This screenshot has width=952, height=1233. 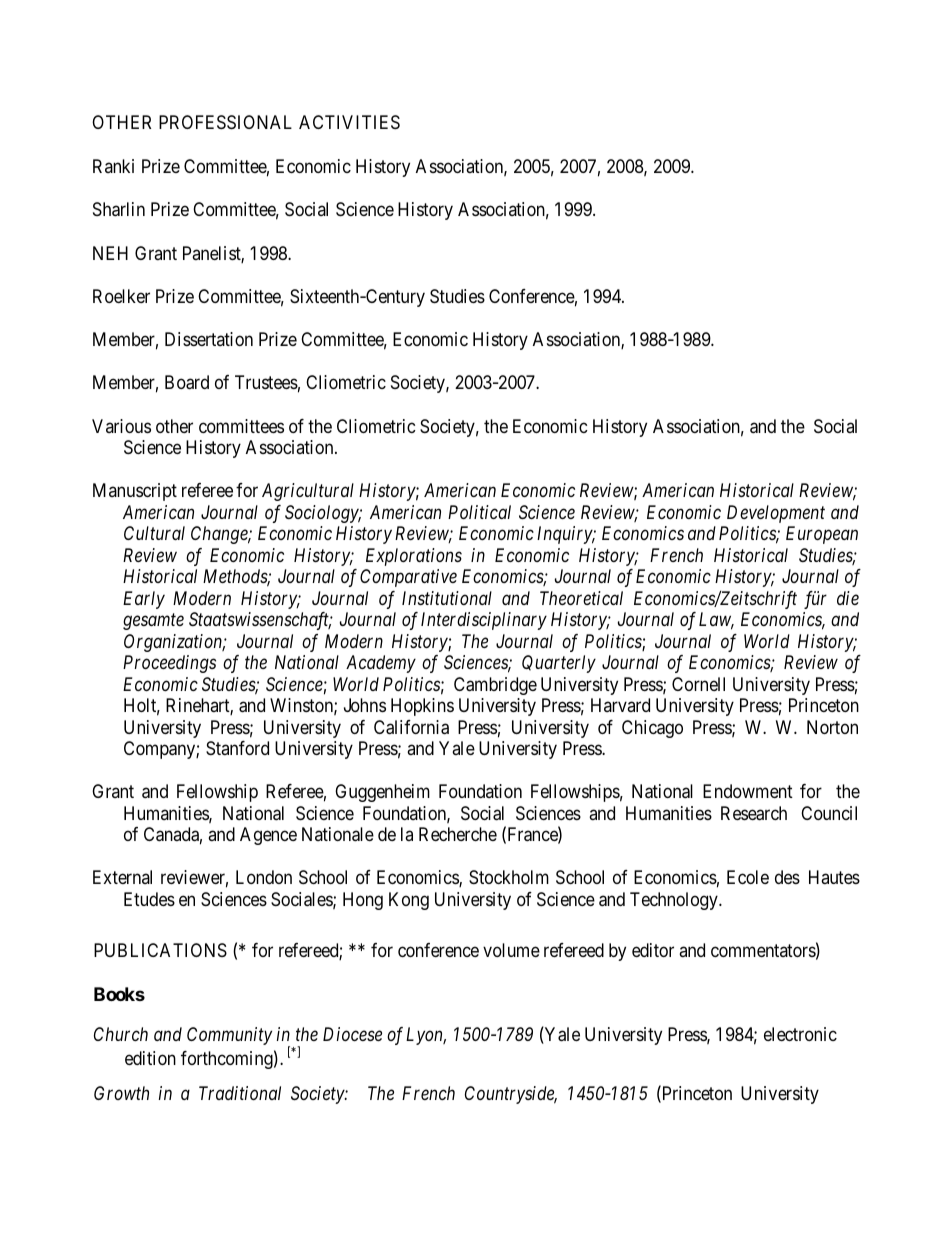 What do you see at coordinates (225, 122) in the screenshot?
I see `PROFESSIONAL` at bounding box center [225, 122].
